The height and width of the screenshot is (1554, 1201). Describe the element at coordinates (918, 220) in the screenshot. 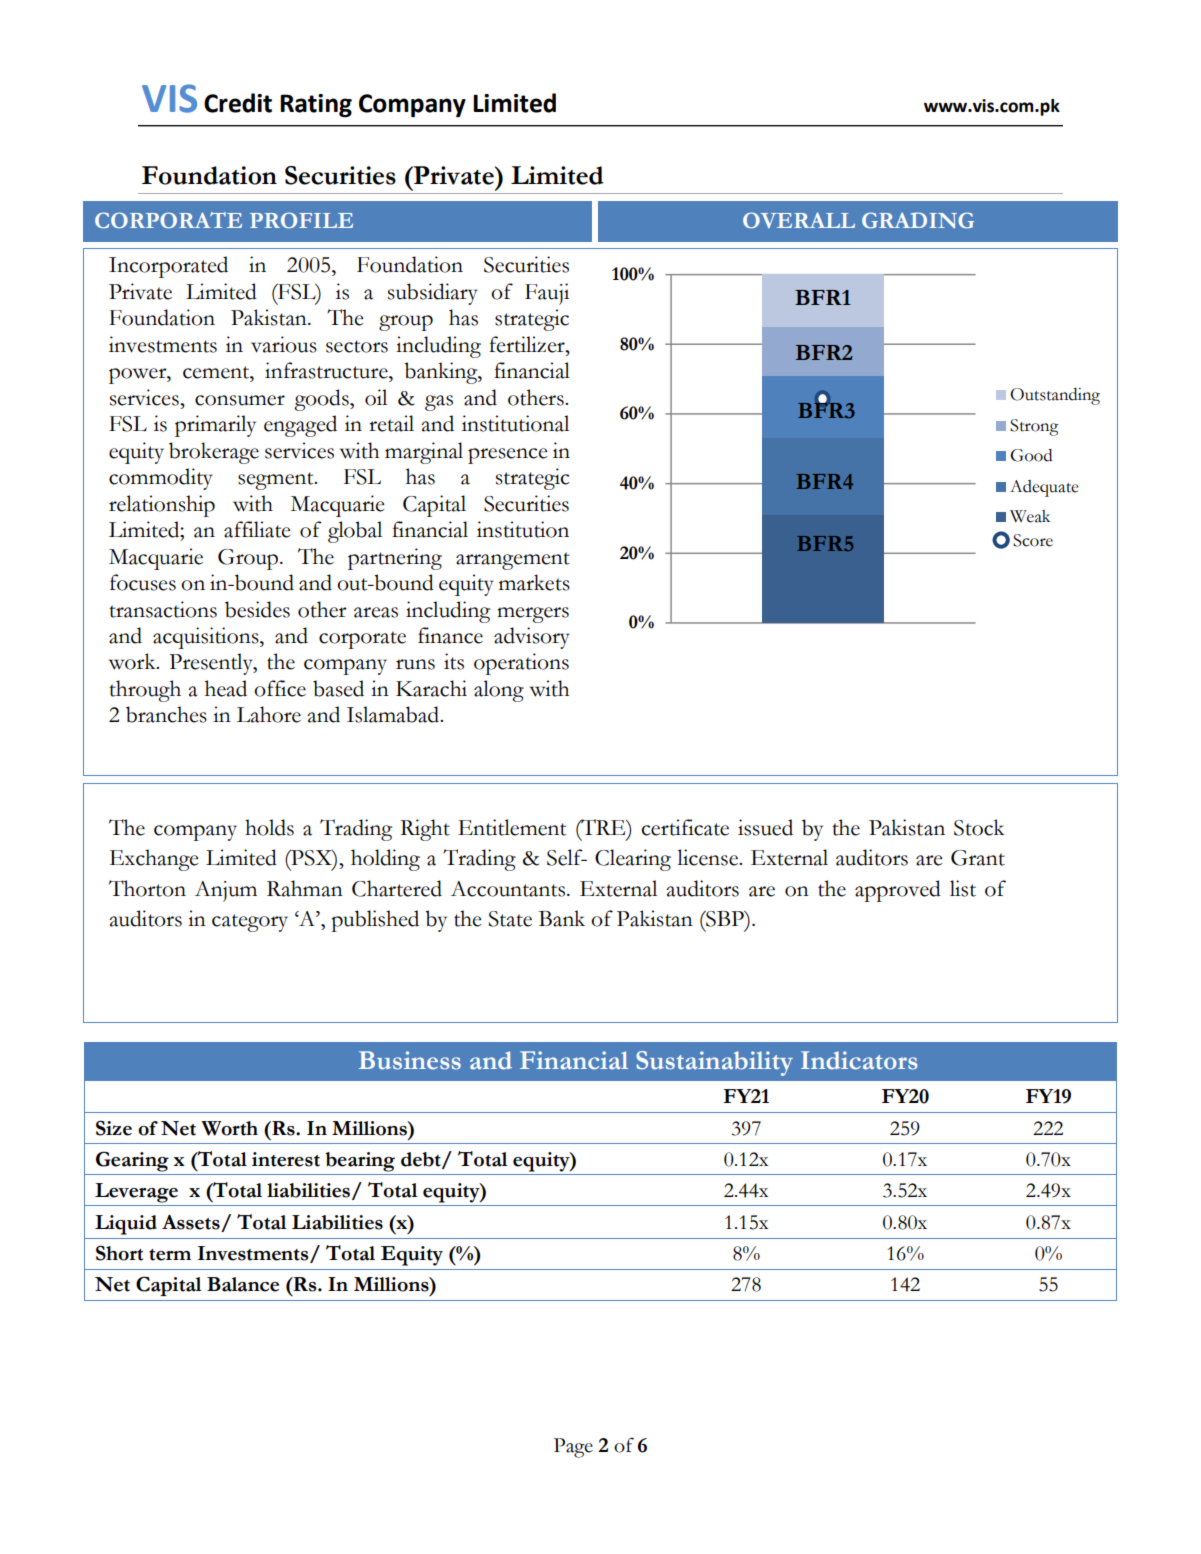

I see `GRADING` at that location.
